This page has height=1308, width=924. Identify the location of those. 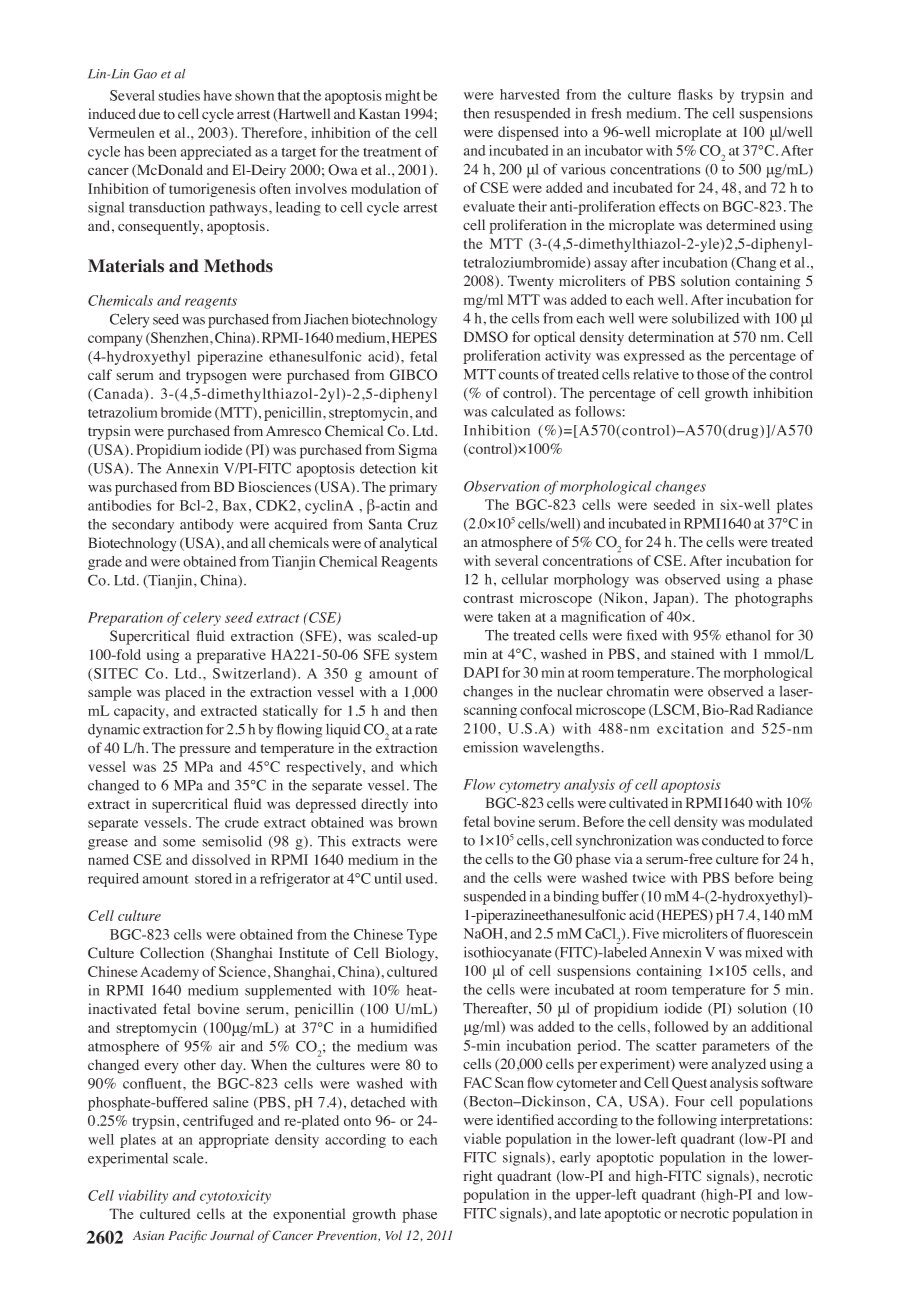
(713, 374).
